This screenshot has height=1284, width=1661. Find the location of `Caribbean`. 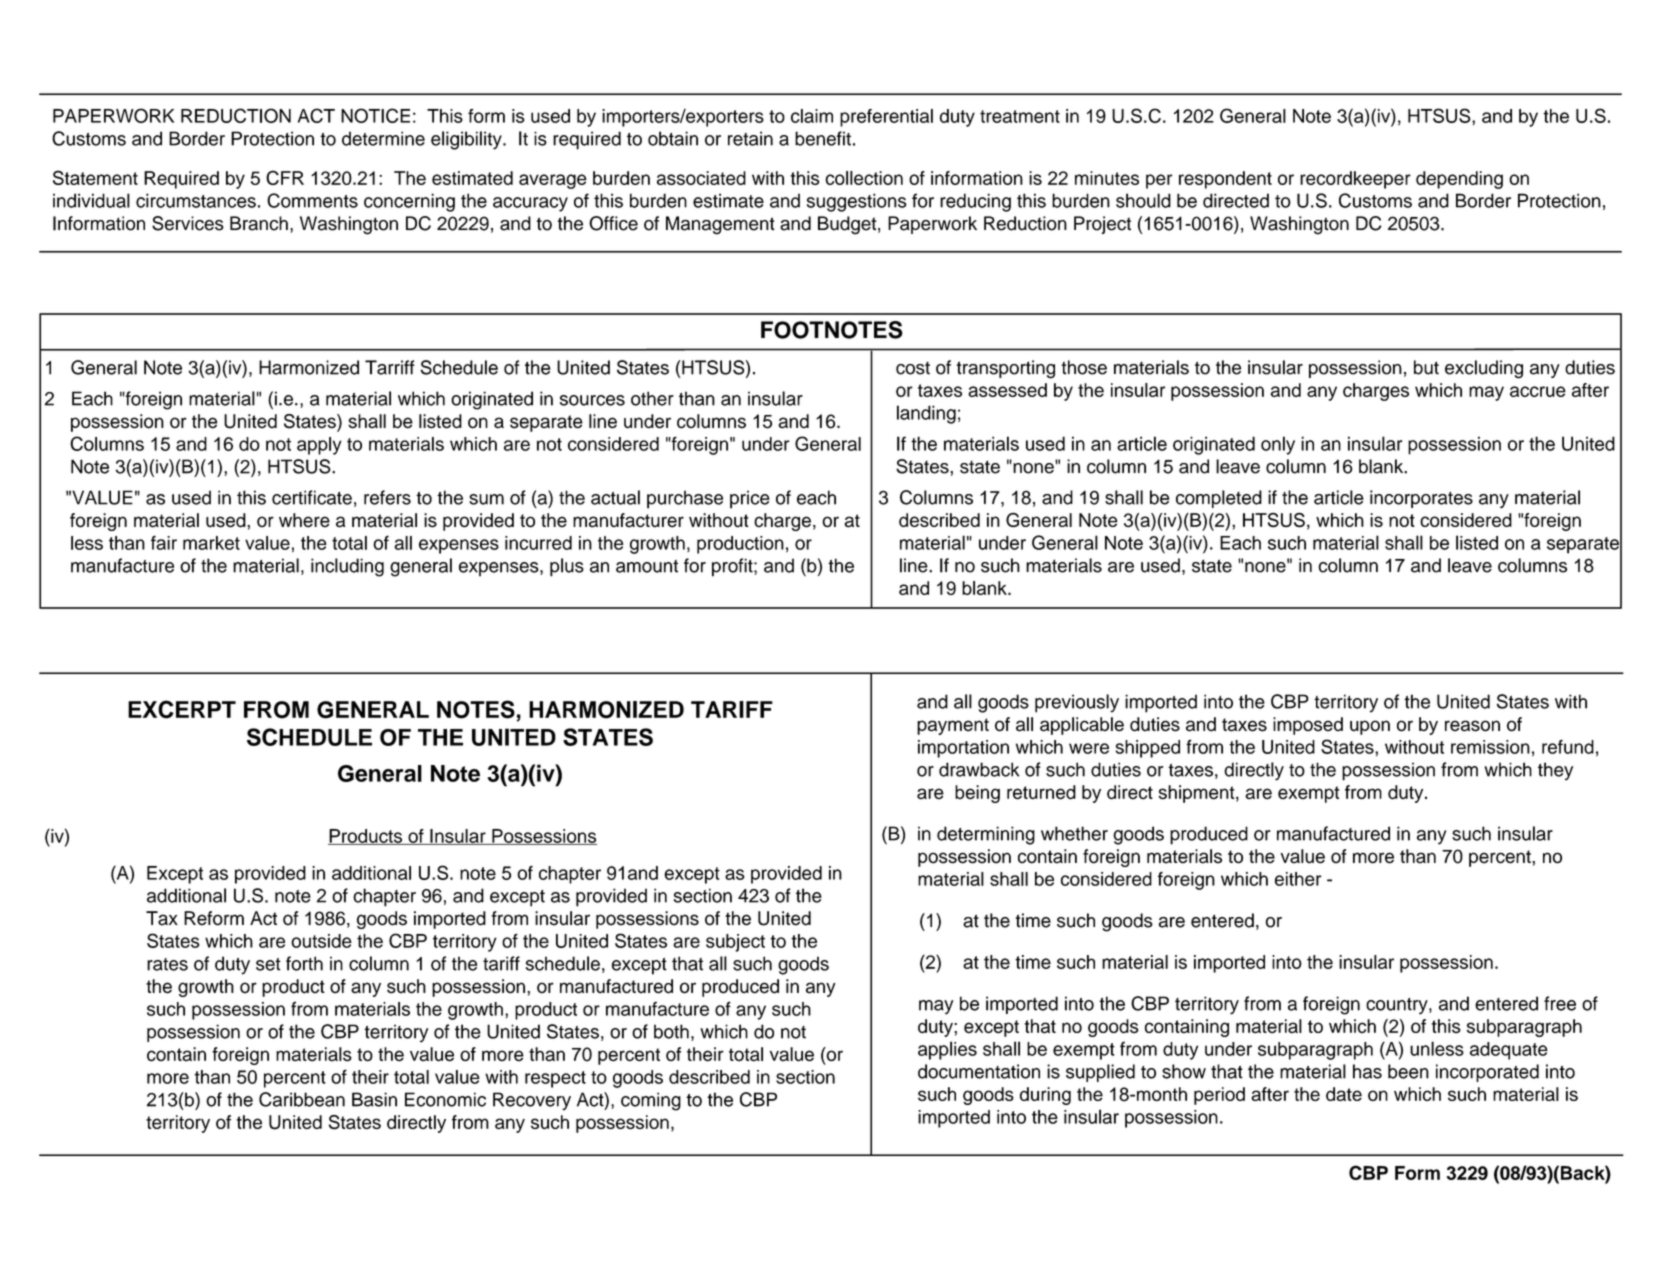

Caribbean is located at coordinates (302, 1099).
